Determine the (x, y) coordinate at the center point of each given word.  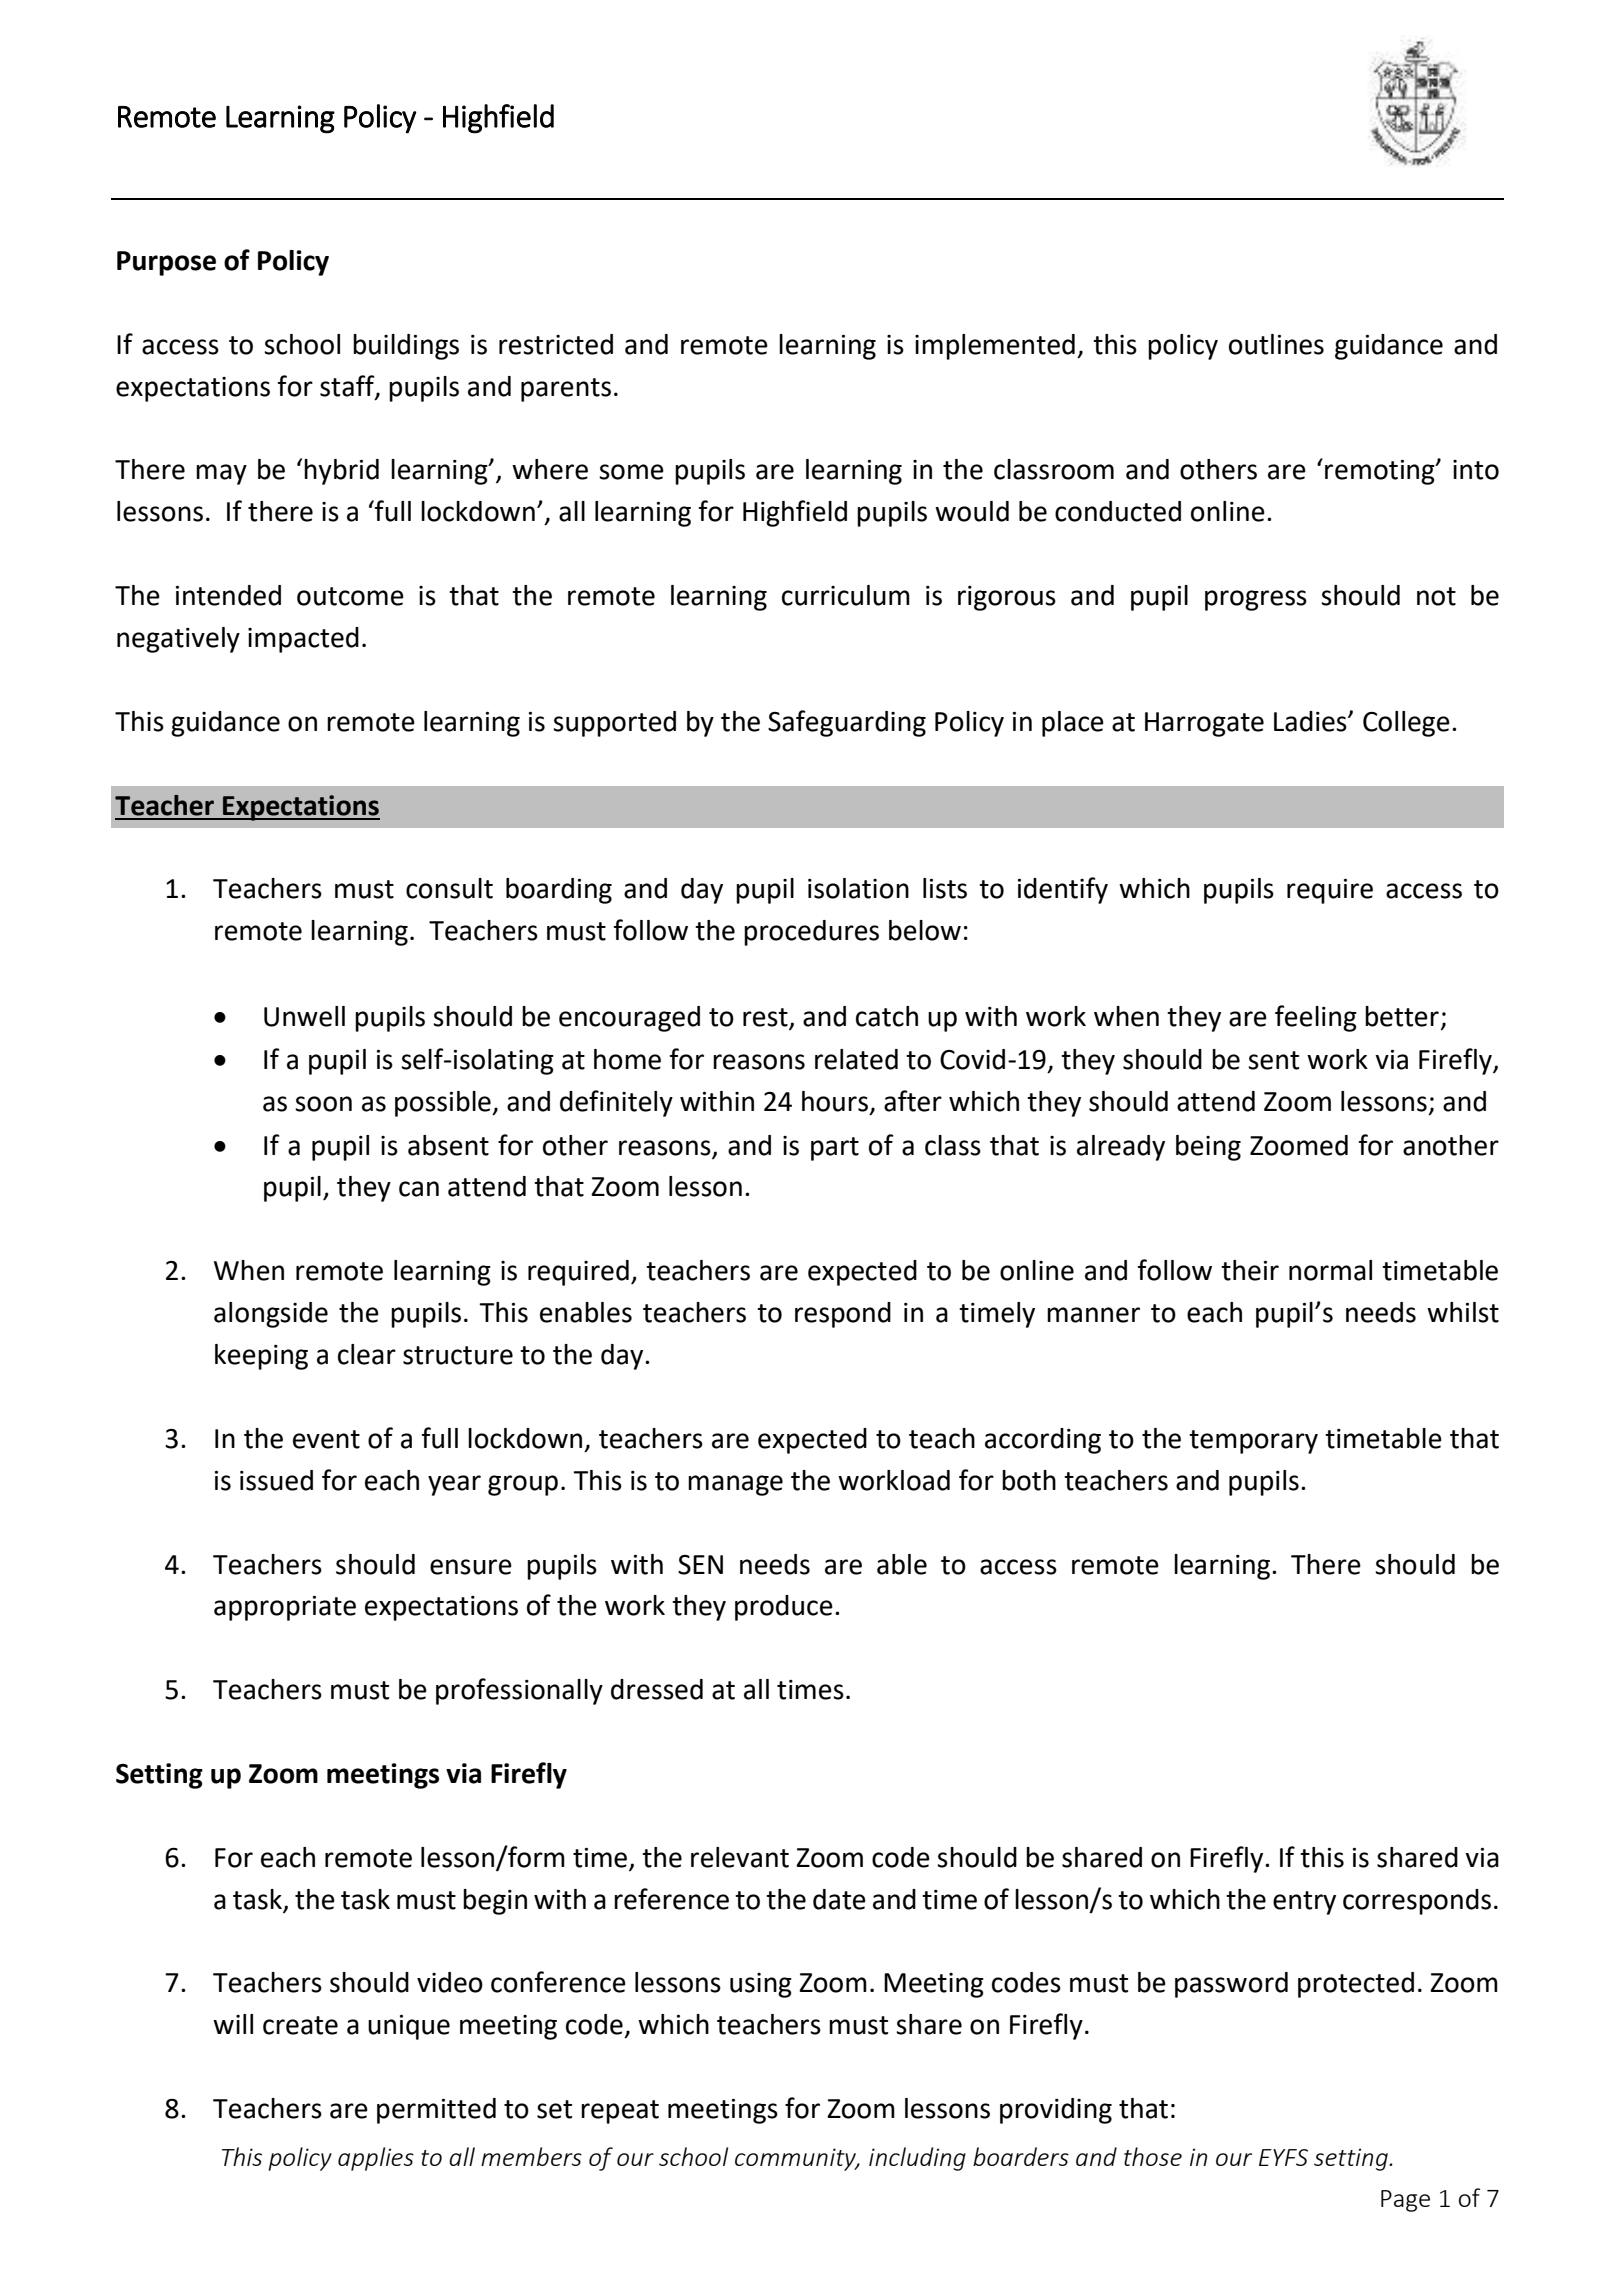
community (797, 2159)
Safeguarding (847, 723)
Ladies (1311, 721)
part (835, 1149)
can (419, 1189)
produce (784, 1608)
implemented (995, 347)
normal (1330, 1270)
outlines (1276, 344)
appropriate (285, 1608)
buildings (406, 347)
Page (1405, 2201)
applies (376, 2159)
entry (1304, 1903)
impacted (303, 640)
